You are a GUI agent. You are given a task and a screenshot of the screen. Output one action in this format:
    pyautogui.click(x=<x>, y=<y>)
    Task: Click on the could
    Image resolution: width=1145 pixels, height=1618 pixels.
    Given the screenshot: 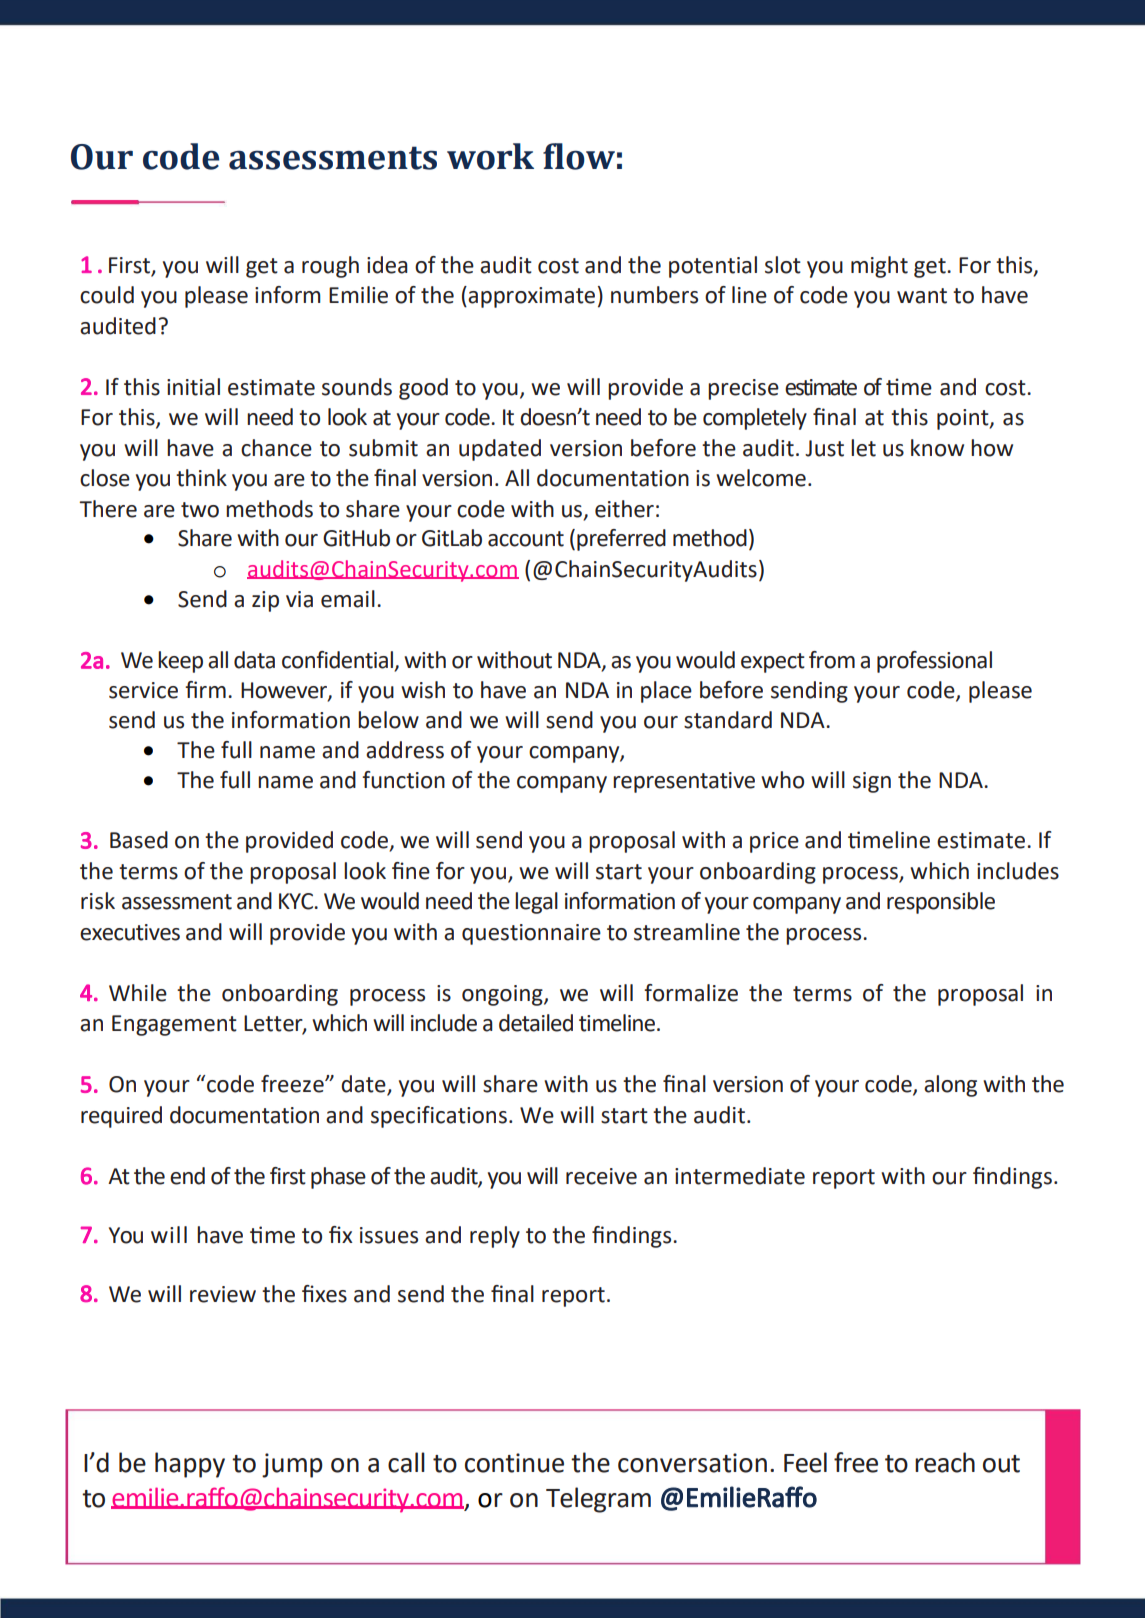 What is the action you would take?
    pyautogui.click(x=107, y=295)
